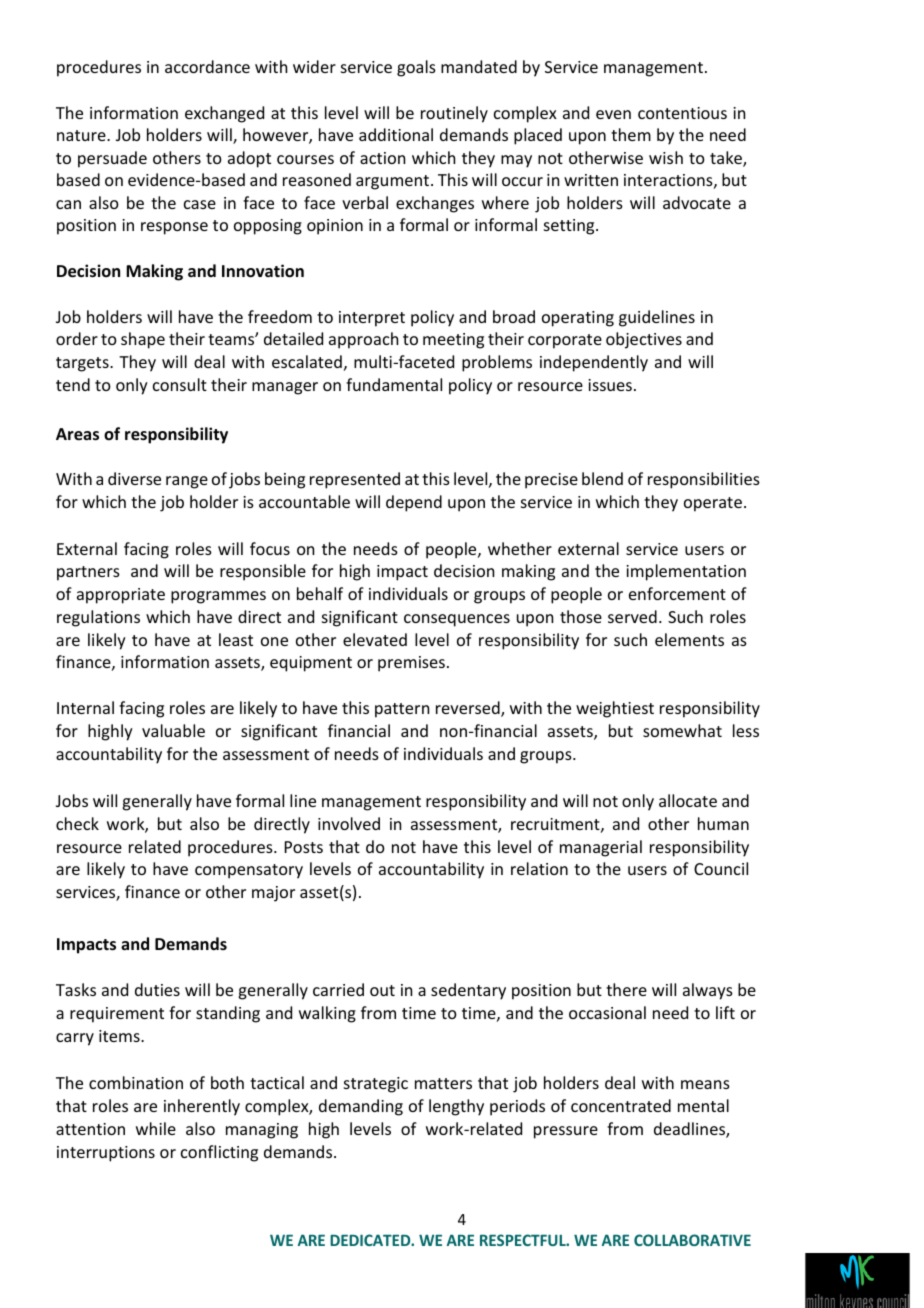  I want to click on contentious, so click(682, 113).
